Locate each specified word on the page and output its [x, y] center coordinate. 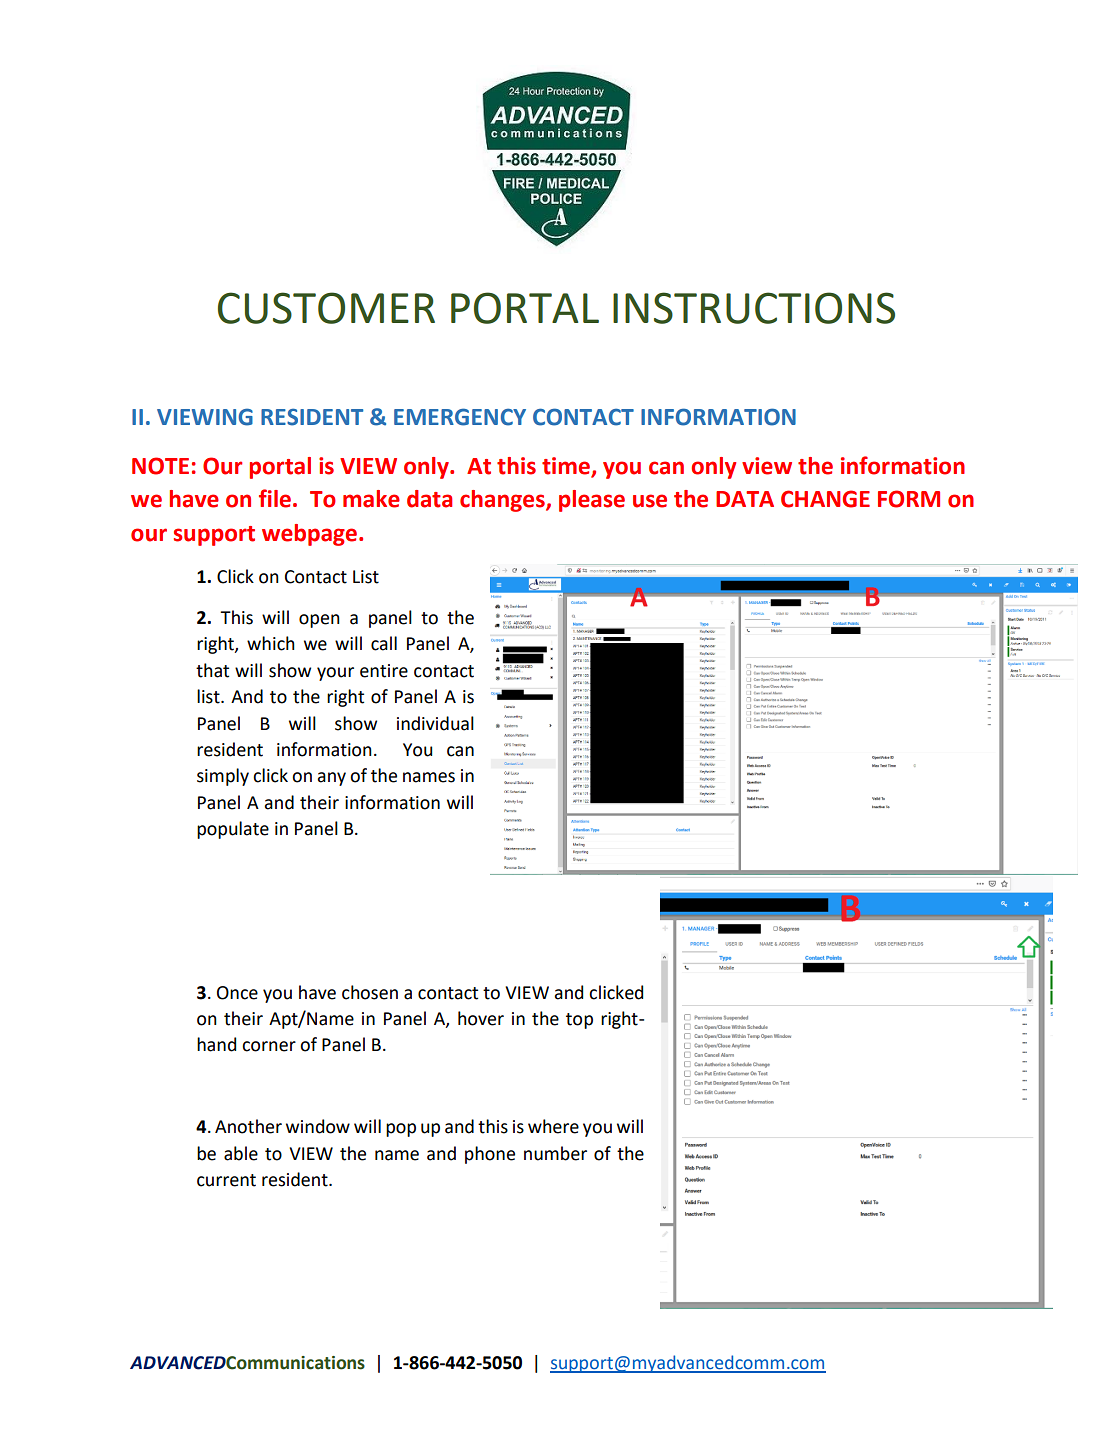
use [650, 501]
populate [233, 830]
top [579, 1021]
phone [490, 1155]
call [384, 643]
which [271, 643]
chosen [370, 992]
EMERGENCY [460, 417]
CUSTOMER [326, 308]
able [241, 1153]
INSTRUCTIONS [754, 308]
